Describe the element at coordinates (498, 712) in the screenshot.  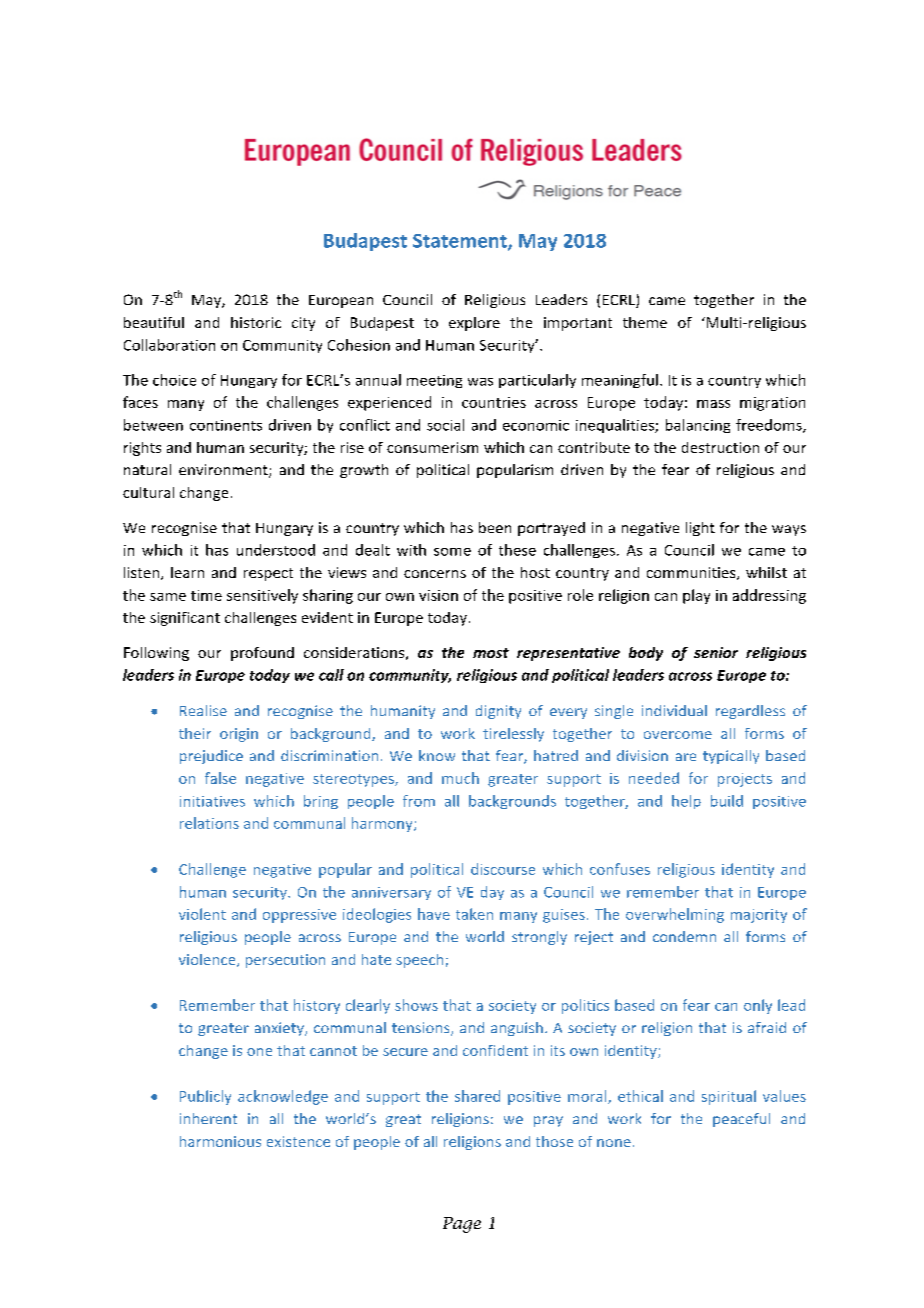
I see `dignity` at that location.
